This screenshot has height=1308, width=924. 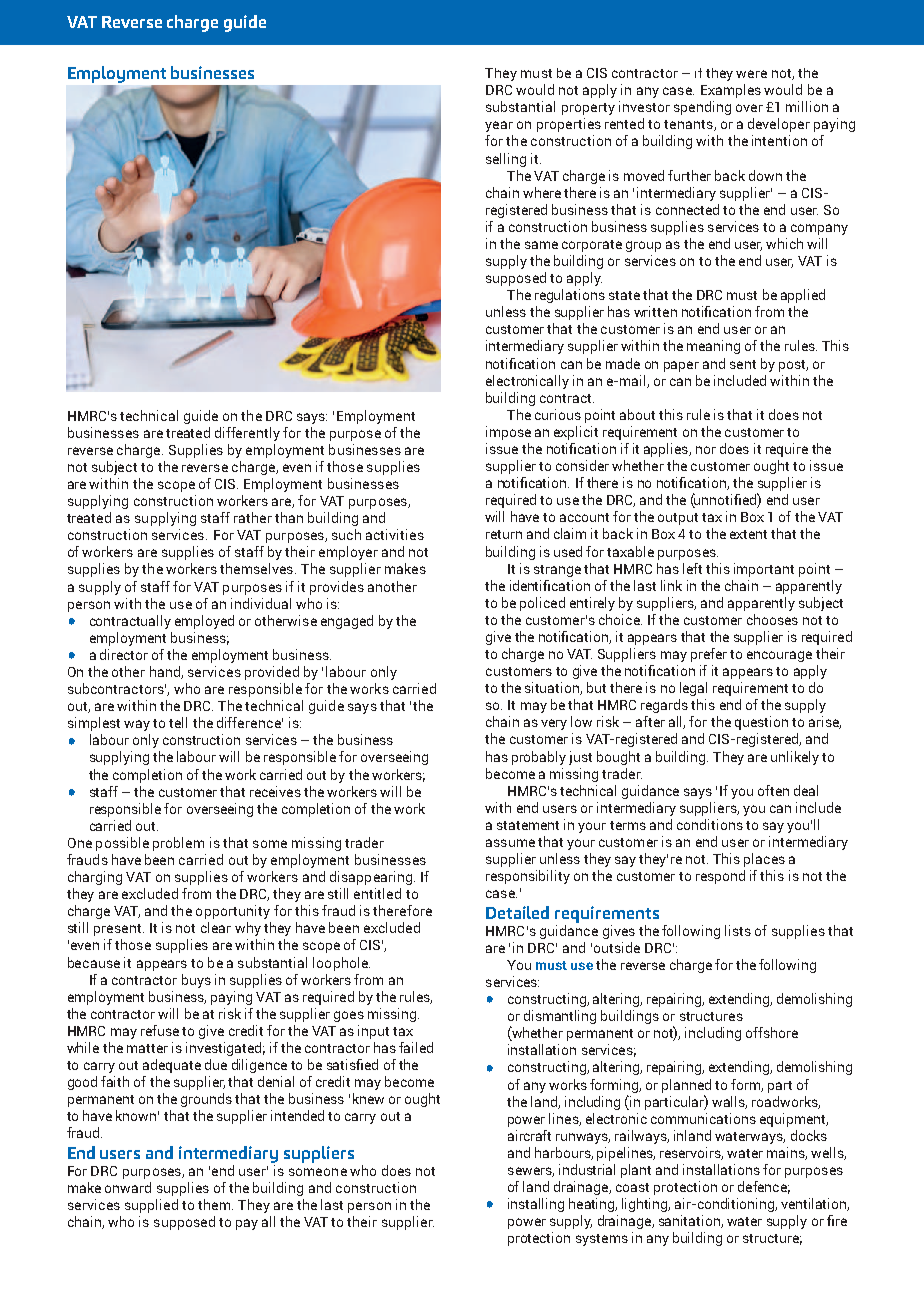 What do you see at coordinates (542, 604) in the screenshot?
I see `policed` at bounding box center [542, 604].
